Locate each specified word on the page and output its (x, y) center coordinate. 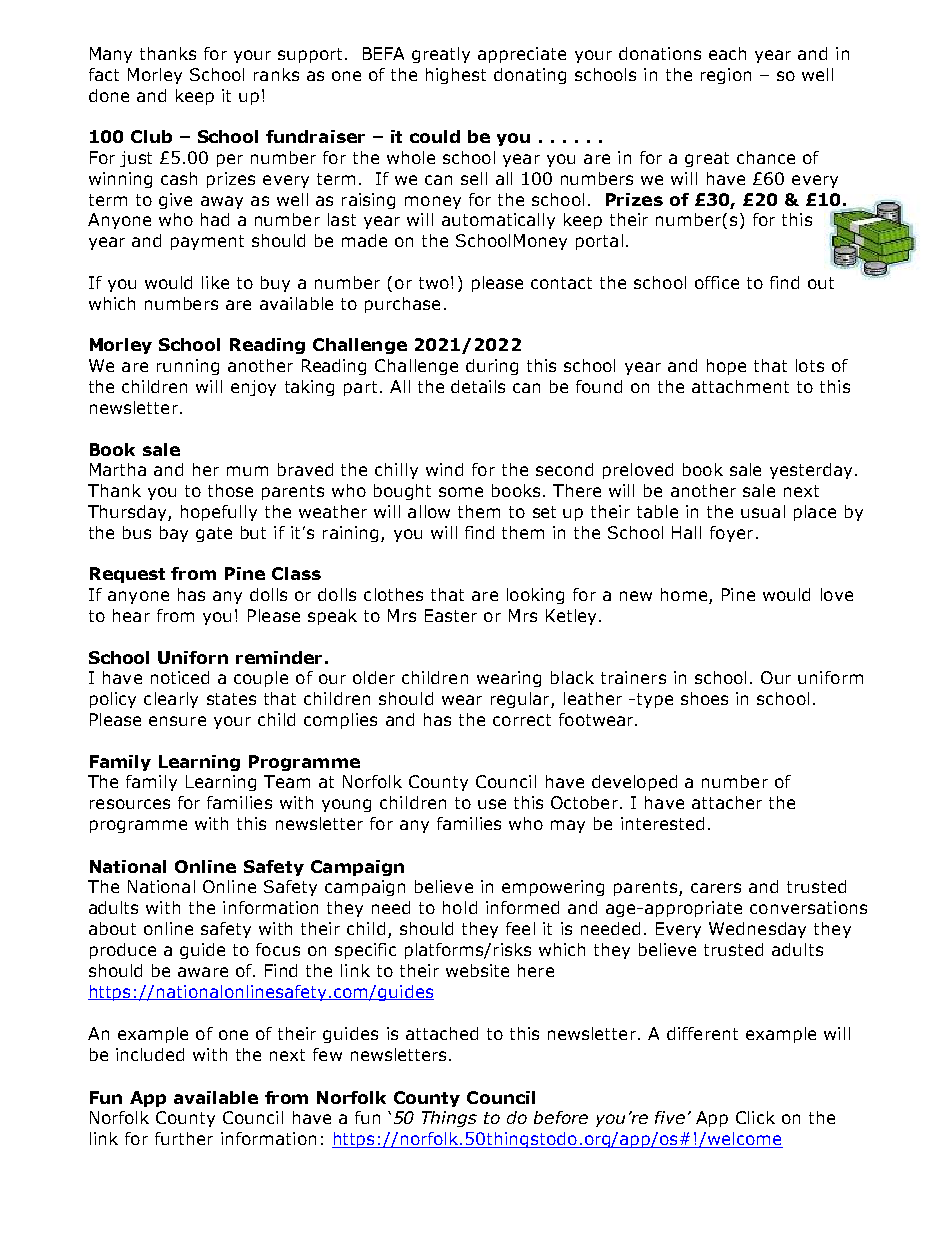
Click (755, 1117)
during (492, 367)
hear (131, 615)
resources (130, 804)
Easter (451, 615)
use (492, 804)
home (684, 594)
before (561, 1117)
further (184, 1138)
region (726, 76)
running (188, 367)
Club (151, 136)
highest (456, 76)
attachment (740, 386)
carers (716, 888)
